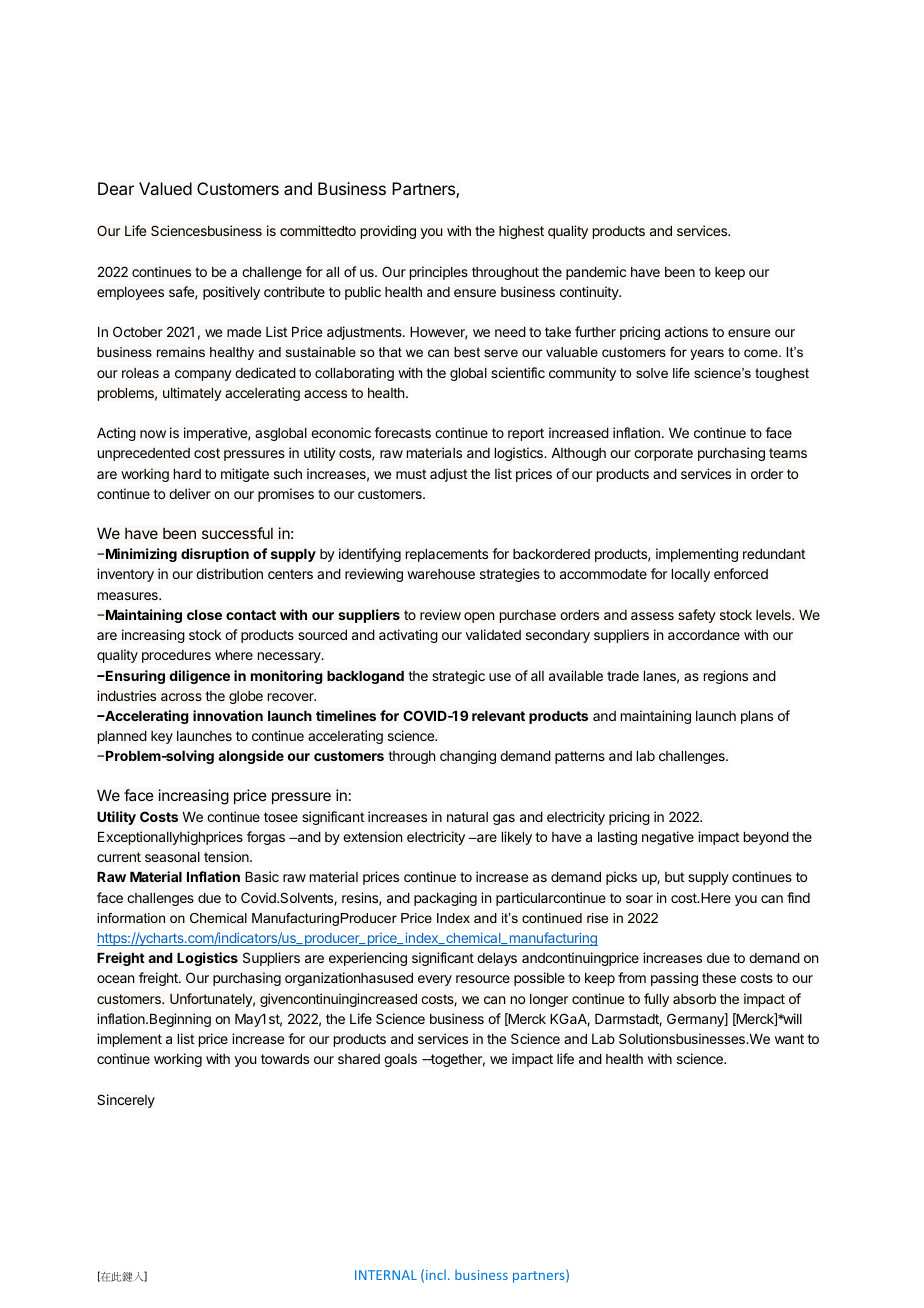 The width and height of the screenshot is (924, 1308). Describe the element at coordinates (663, 454) in the screenshot. I see `corporate` at that location.
